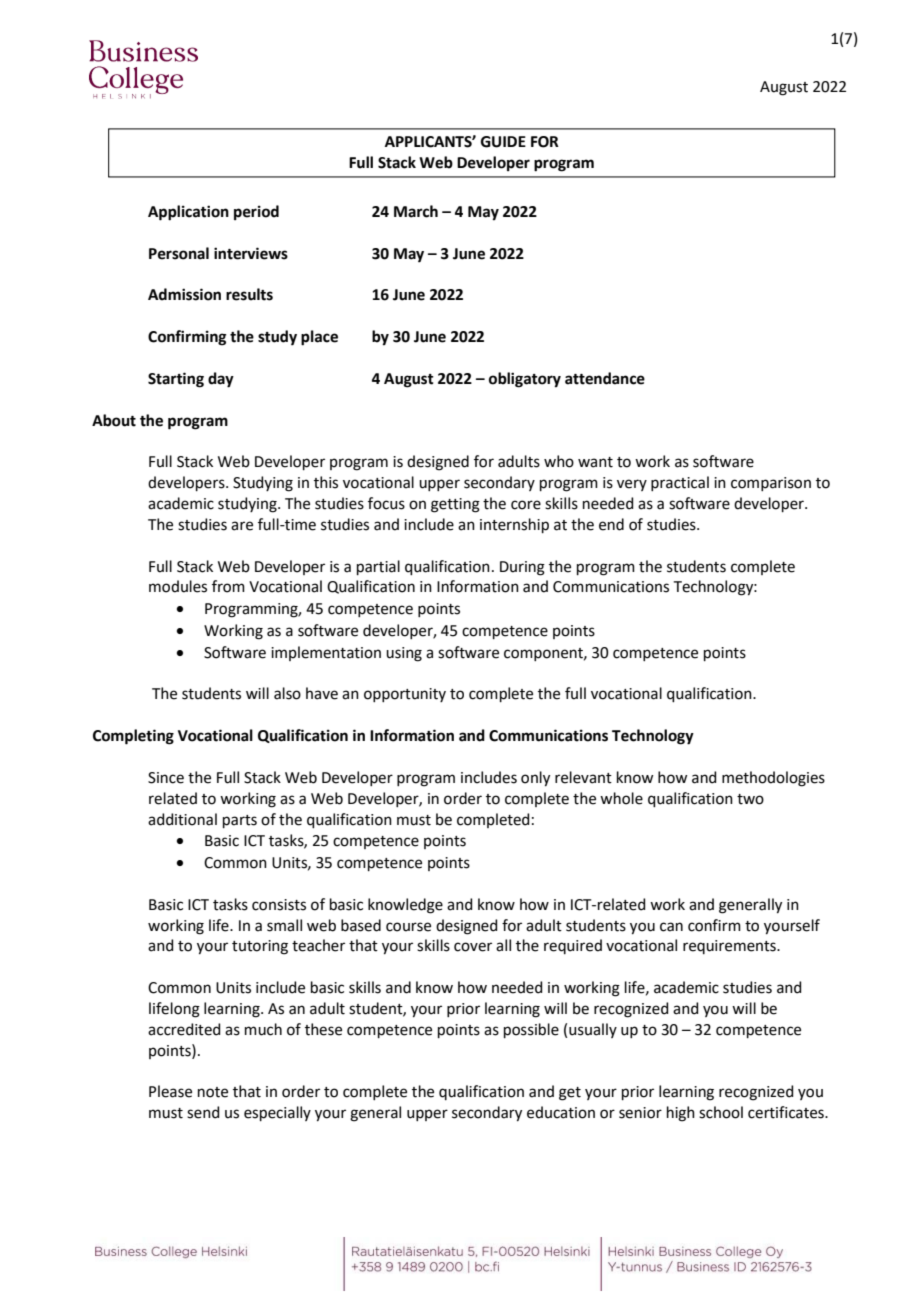 This screenshot has width=924, height=1307. What do you see at coordinates (531, 1030) in the screenshot?
I see `possible` at bounding box center [531, 1030].
